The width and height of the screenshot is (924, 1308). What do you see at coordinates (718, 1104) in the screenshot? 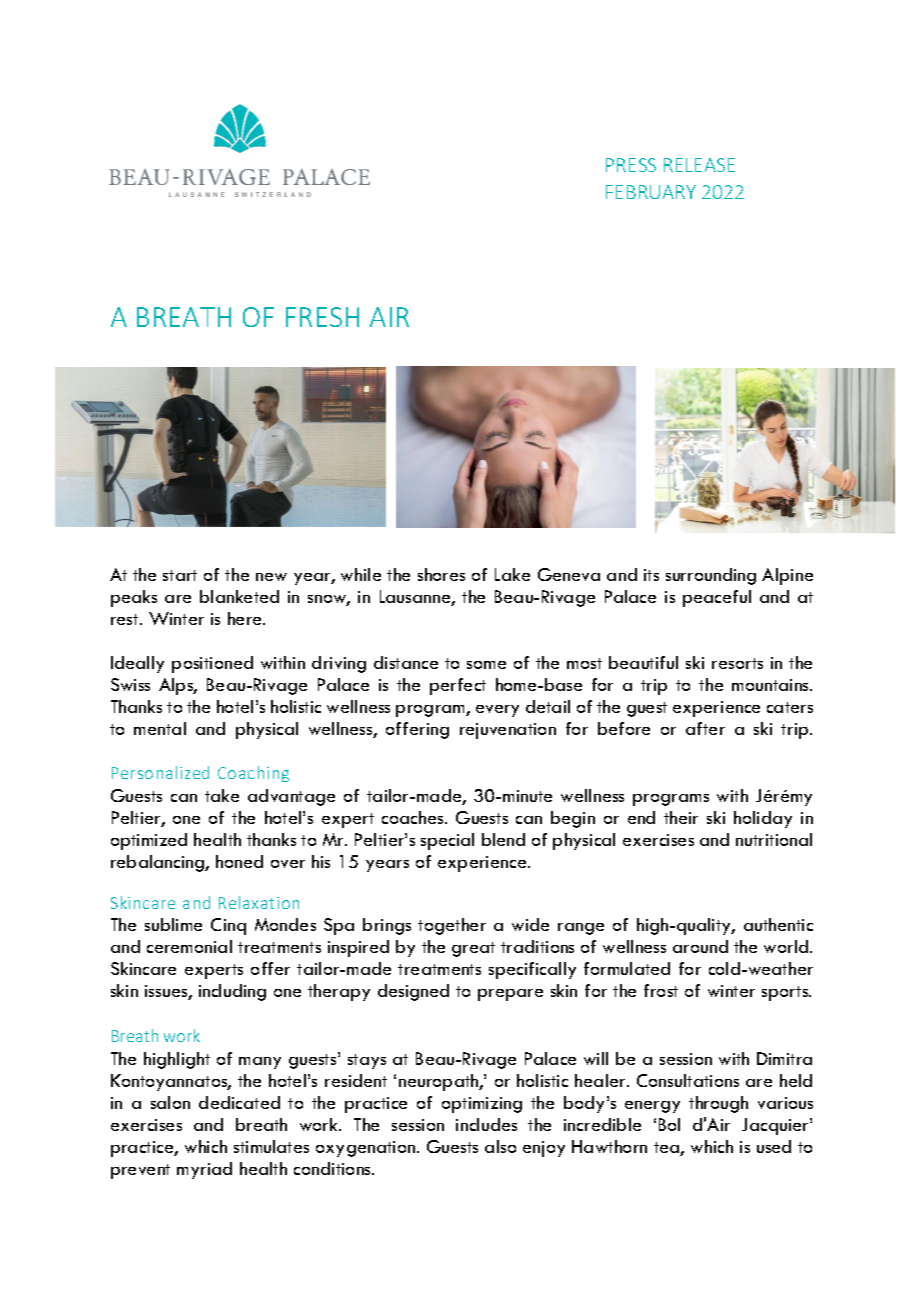
I see `through` at bounding box center [718, 1104].
